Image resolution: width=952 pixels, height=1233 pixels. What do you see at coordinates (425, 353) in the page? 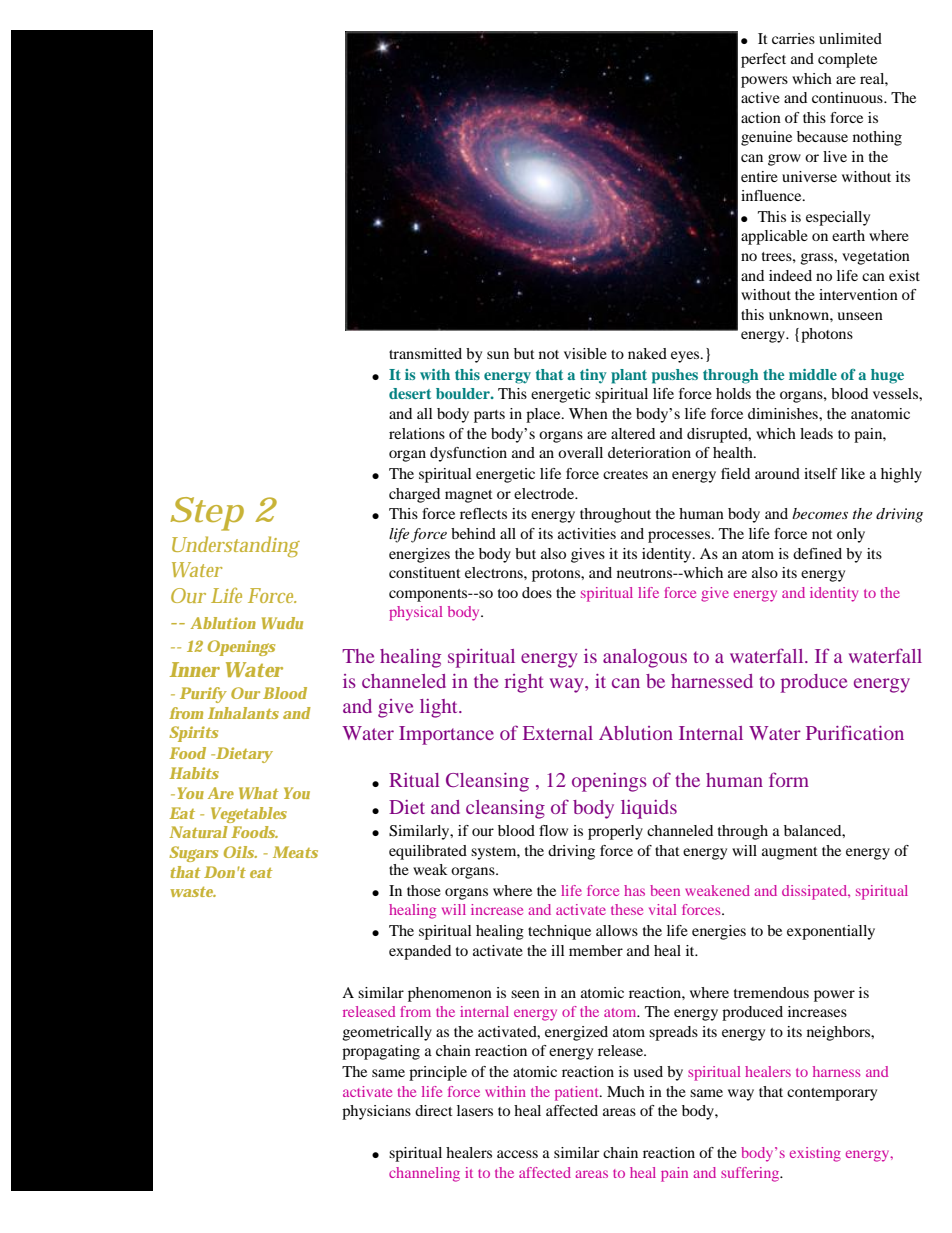
I see `transmitted` at bounding box center [425, 353].
